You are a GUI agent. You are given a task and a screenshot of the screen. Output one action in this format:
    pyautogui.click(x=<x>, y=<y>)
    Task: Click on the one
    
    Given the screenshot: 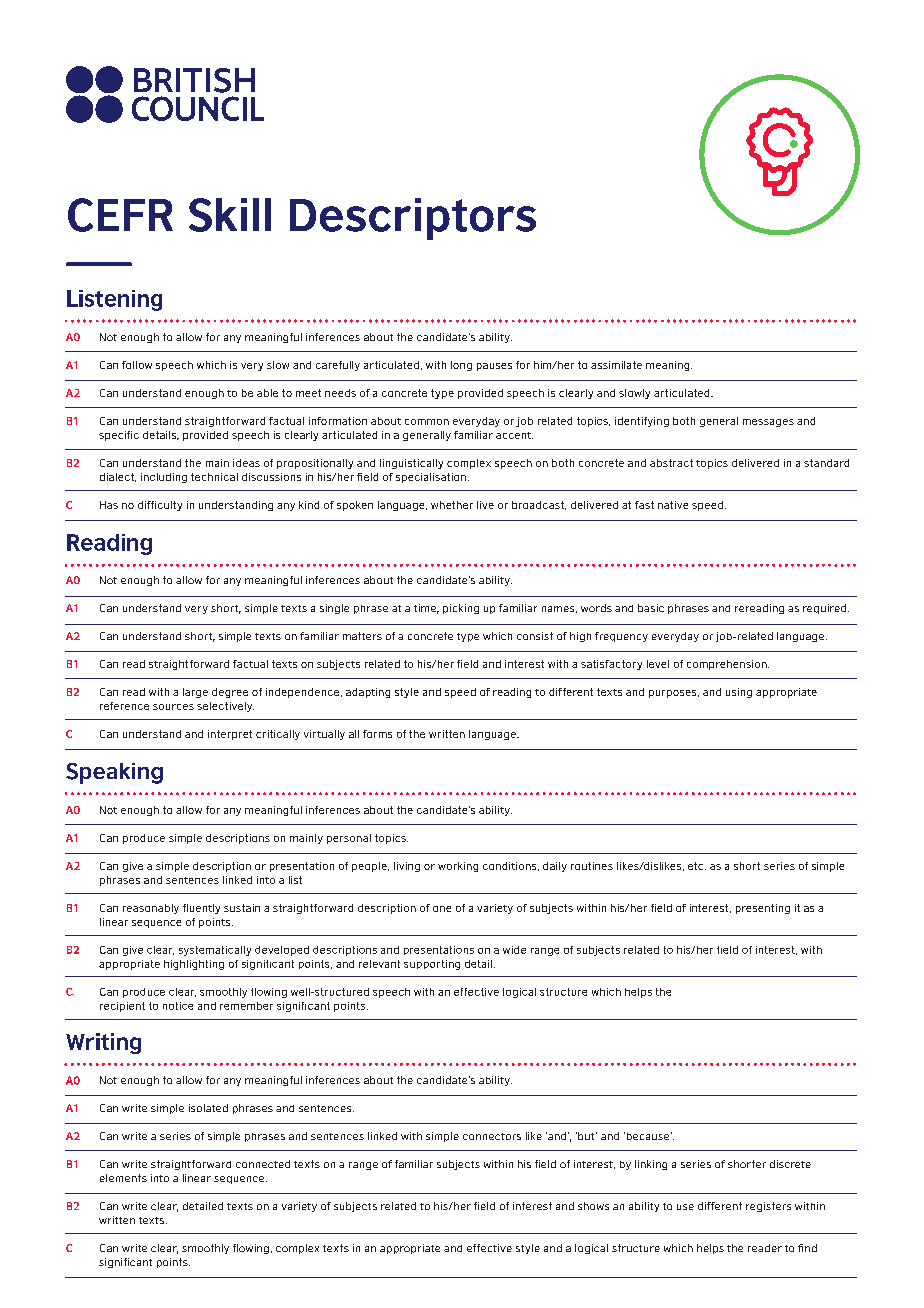 What is the action you would take?
    pyautogui.click(x=442, y=909)
